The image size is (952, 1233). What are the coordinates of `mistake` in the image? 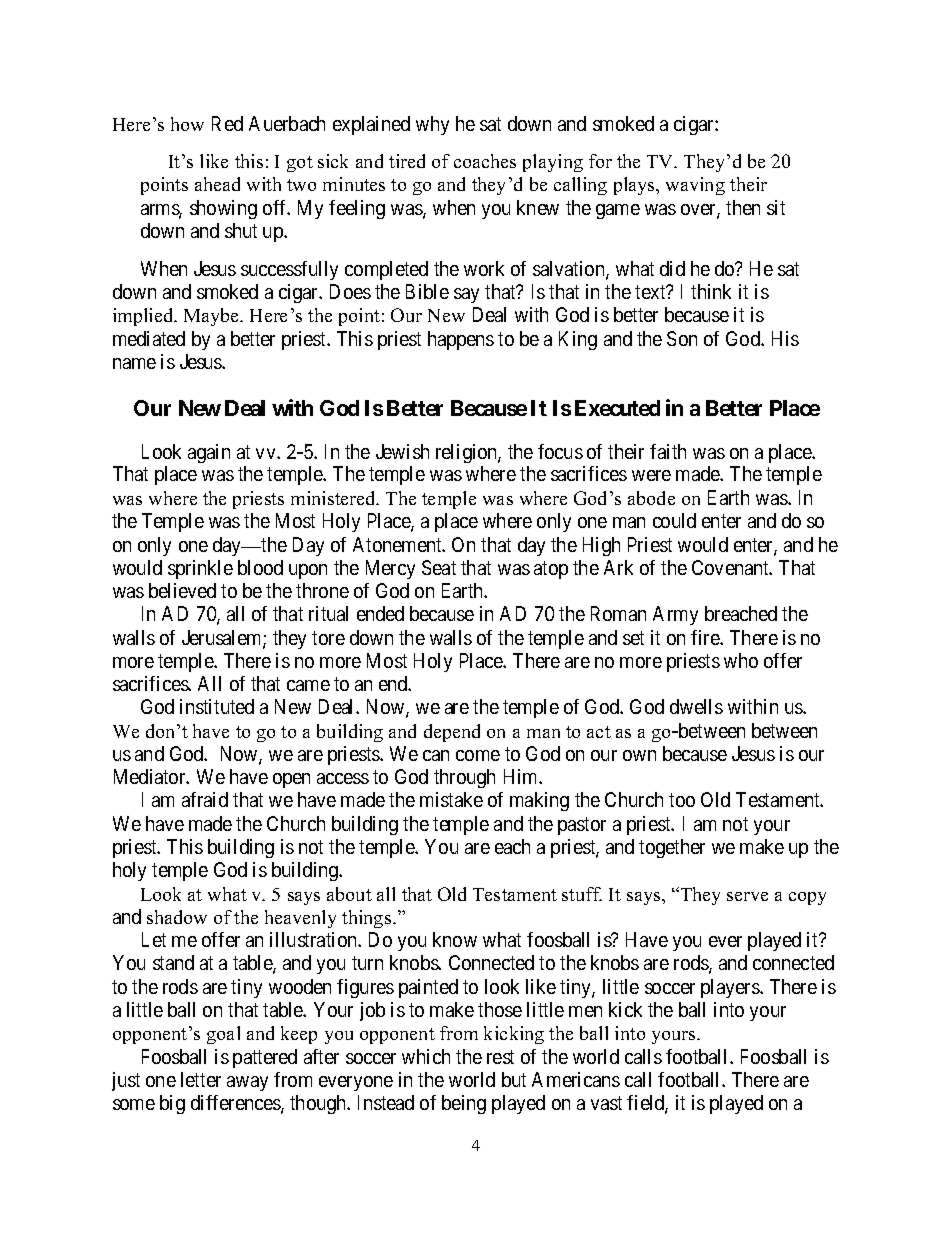 It's located at (451, 799).
